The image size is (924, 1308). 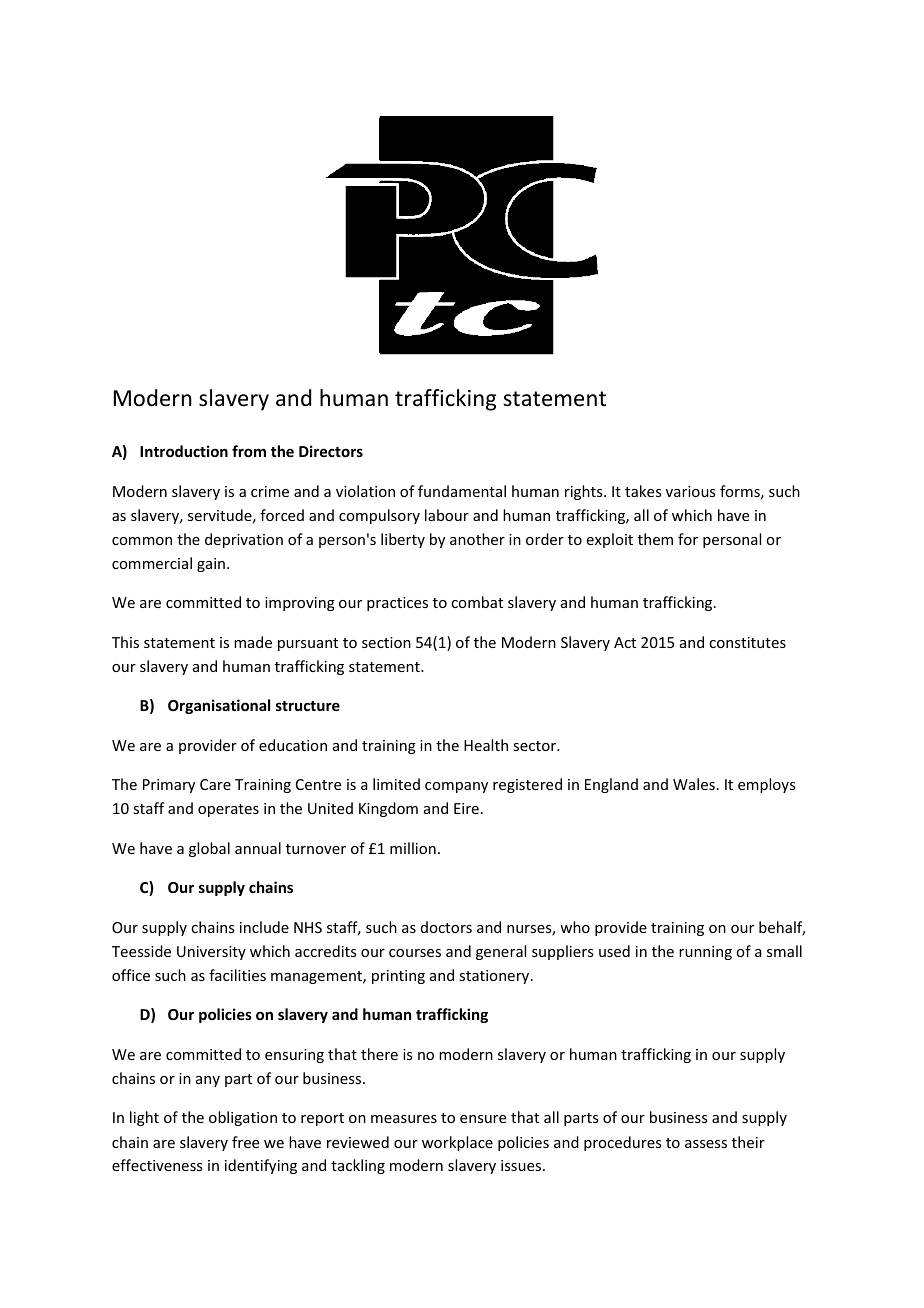 What do you see at coordinates (457, 1143) in the screenshot?
I see `workplace` at bounding box center [457, 1143].
